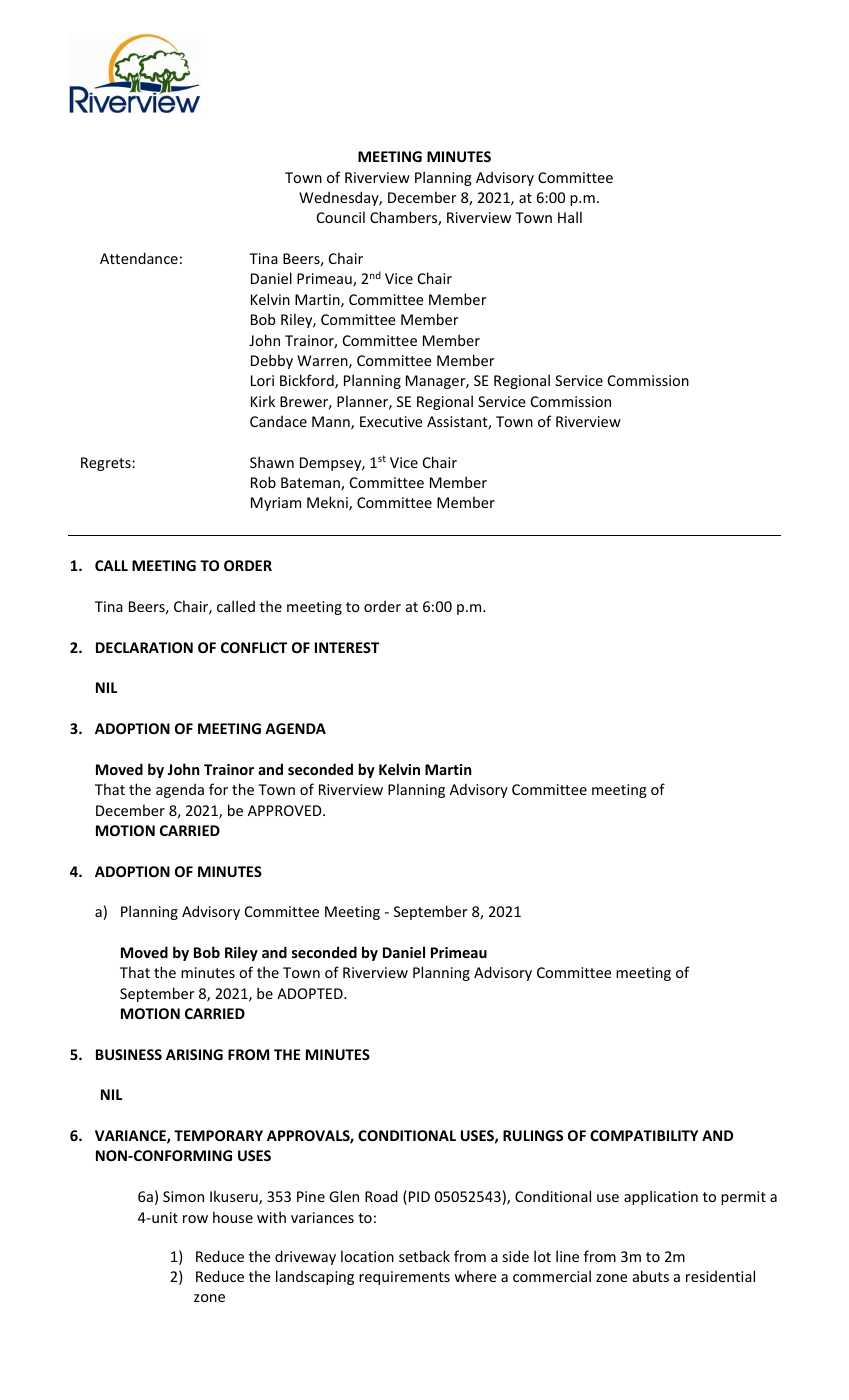 The width and height of the screenshot is (849, 1400). I want to click on Attendance, so click(139, 258).
